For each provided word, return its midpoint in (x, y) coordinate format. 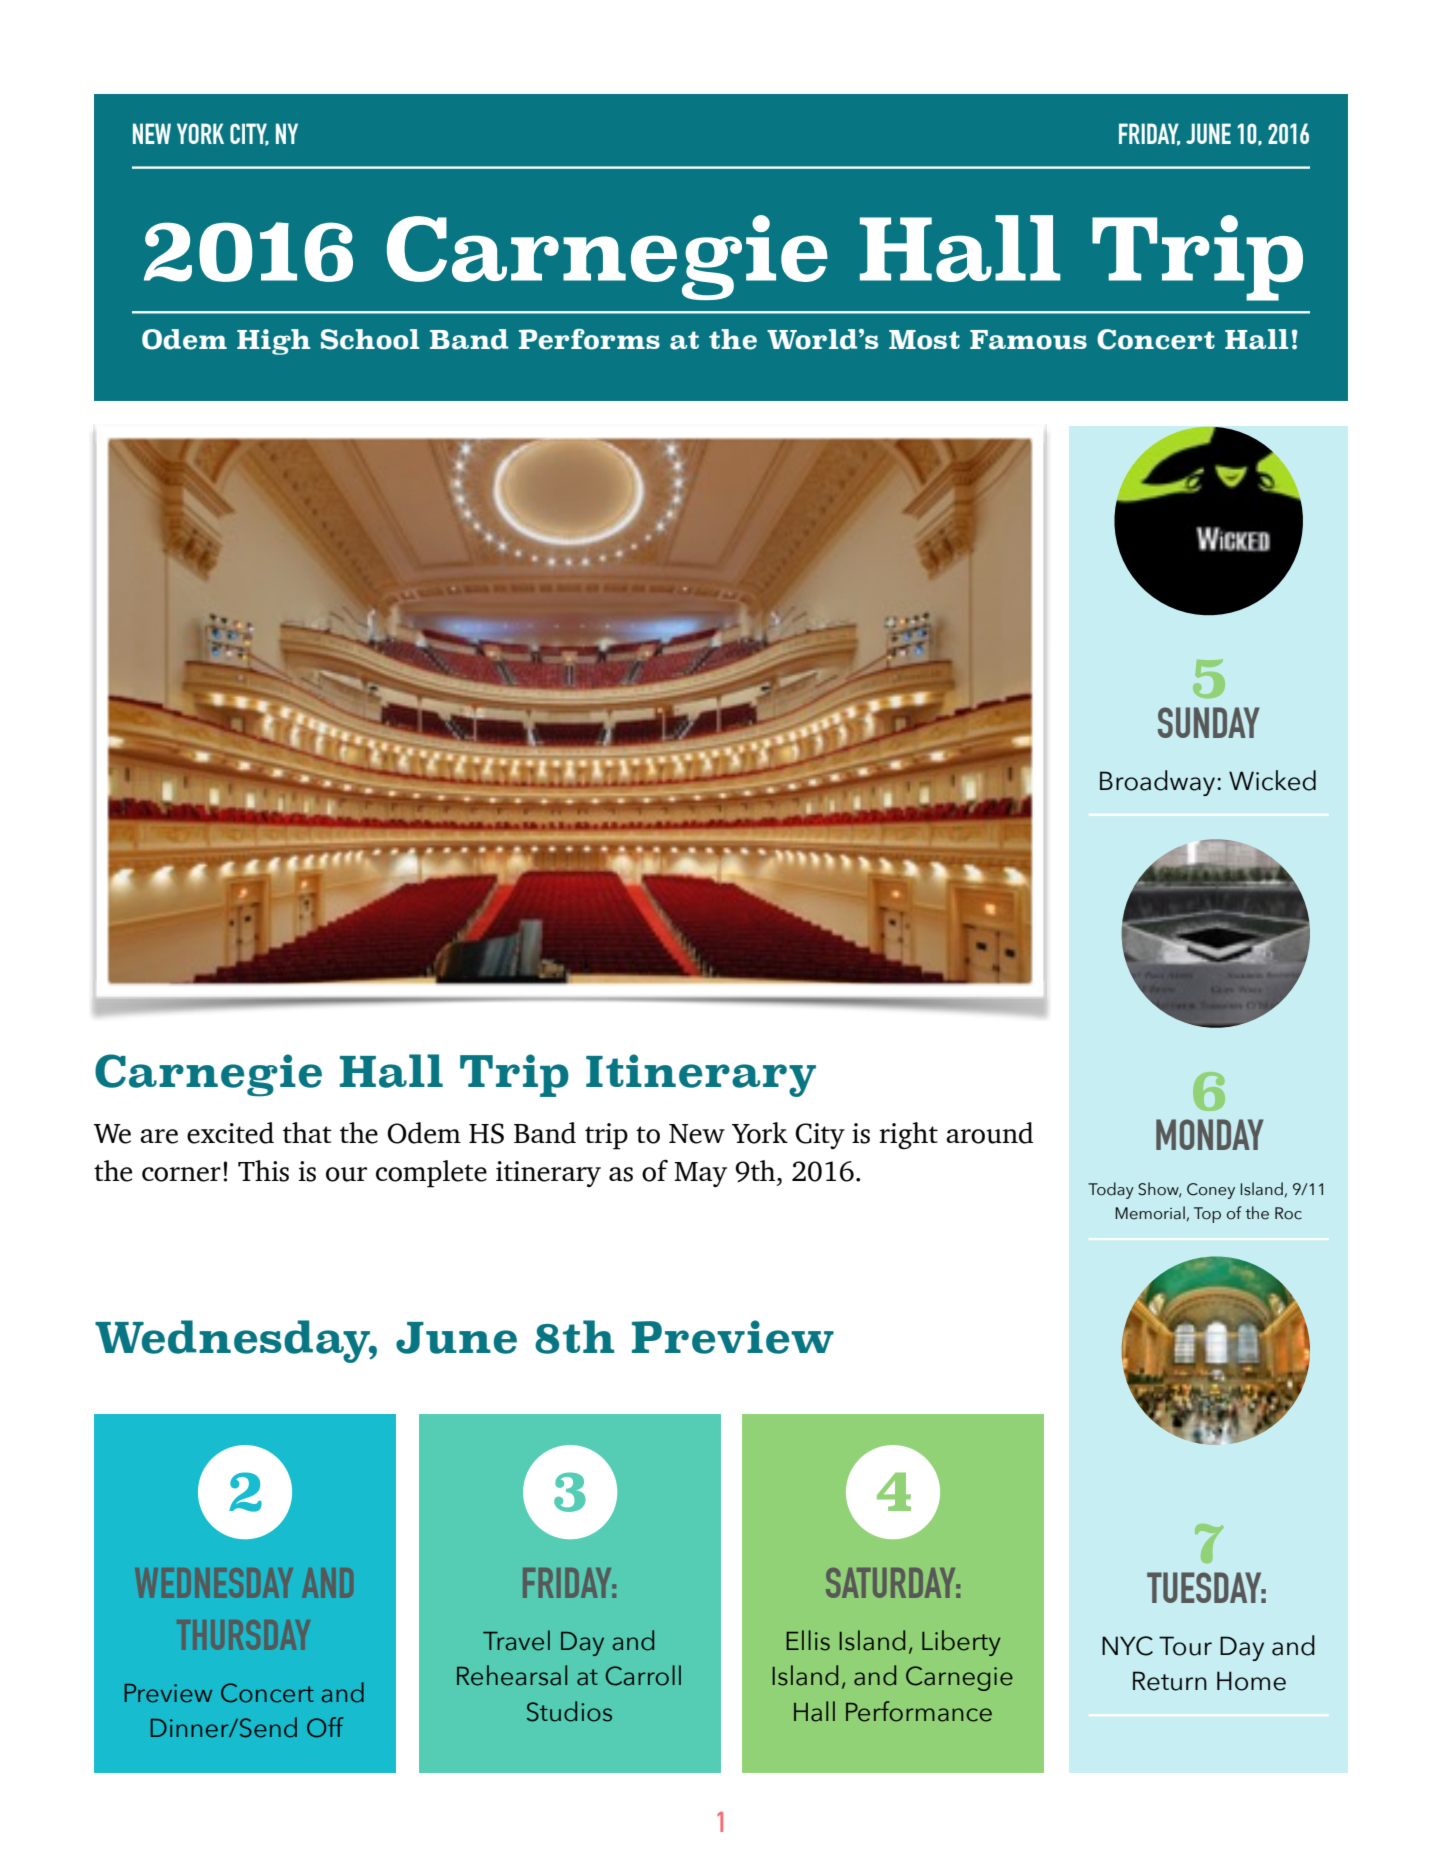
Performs (589, 339)
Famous (1028, 340)
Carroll (643, 1675)
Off (325, 1727)
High (273, 342)
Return (1170, 1681)
